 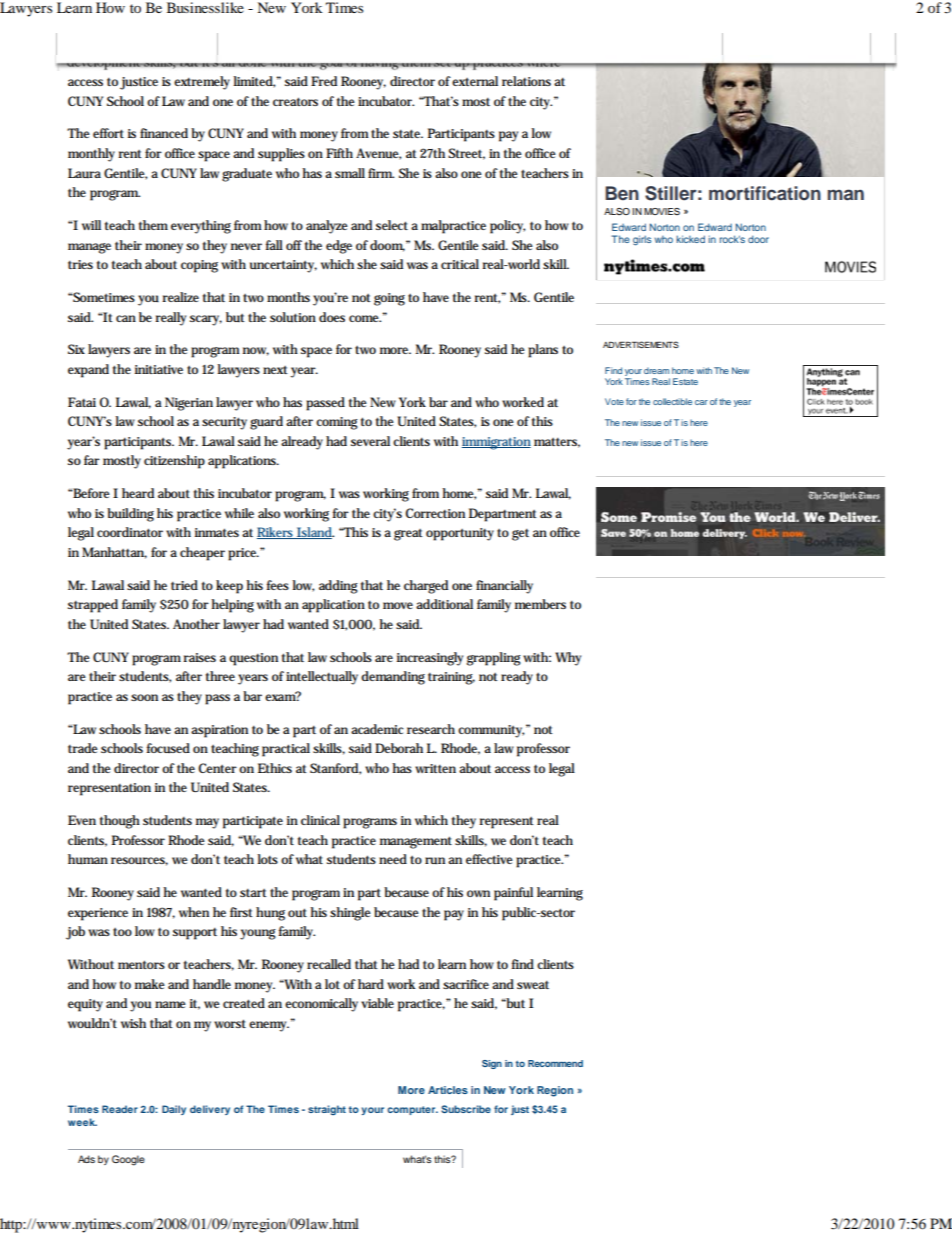 What do you see at coordinates (475, 81) in the image?
I see `external` at bounding box center [475, 81].
